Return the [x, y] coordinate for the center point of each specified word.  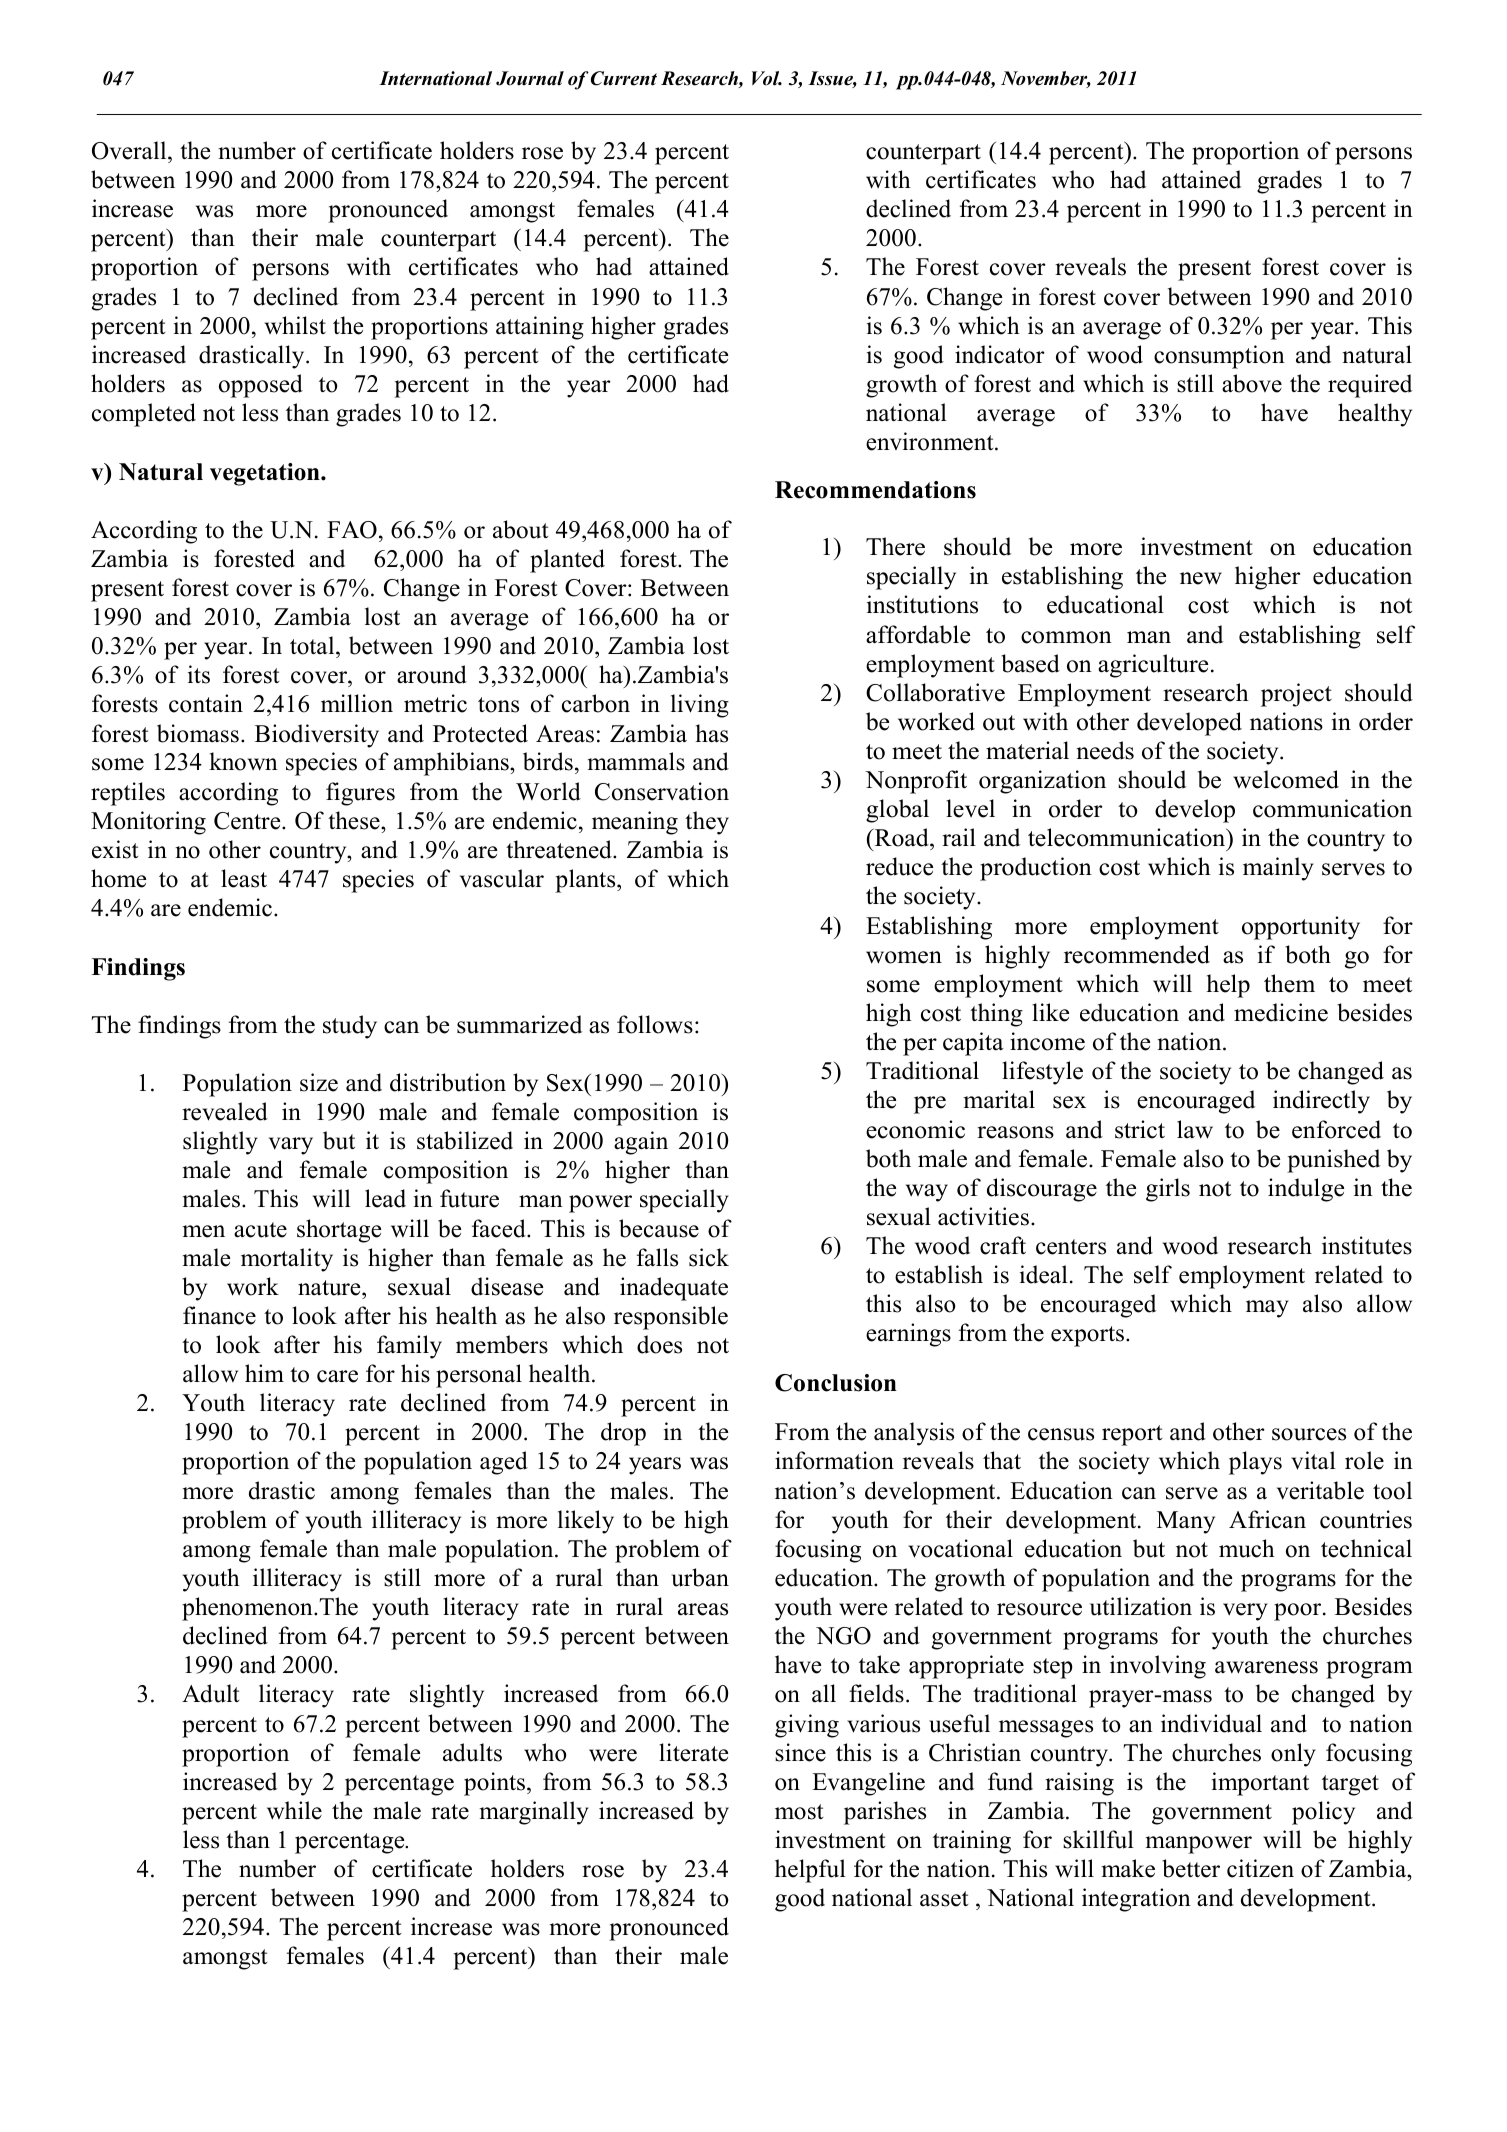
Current [624, 78]
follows [655, 1024]
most [799, 1812]
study [350, 1027]
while [294, 1810]
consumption [1219, 357]
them [1289, 983]
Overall [130, 150]
